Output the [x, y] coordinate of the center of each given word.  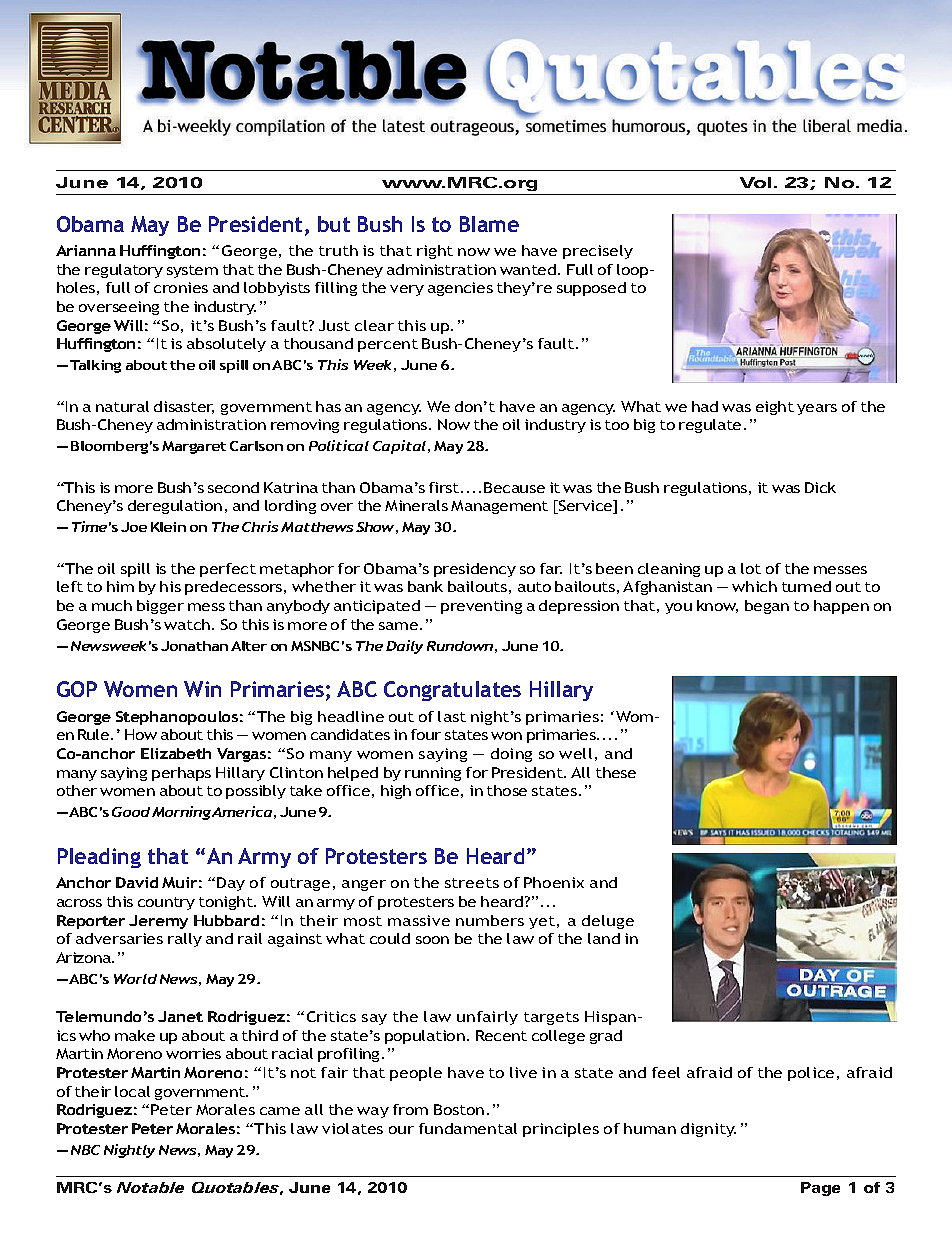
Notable [150, 1187]
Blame [489, 224]
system [192, 271]
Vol [755, 182]
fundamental [468, 1128]
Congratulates [452, 691]
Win [202, 689]
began [767, 607]
